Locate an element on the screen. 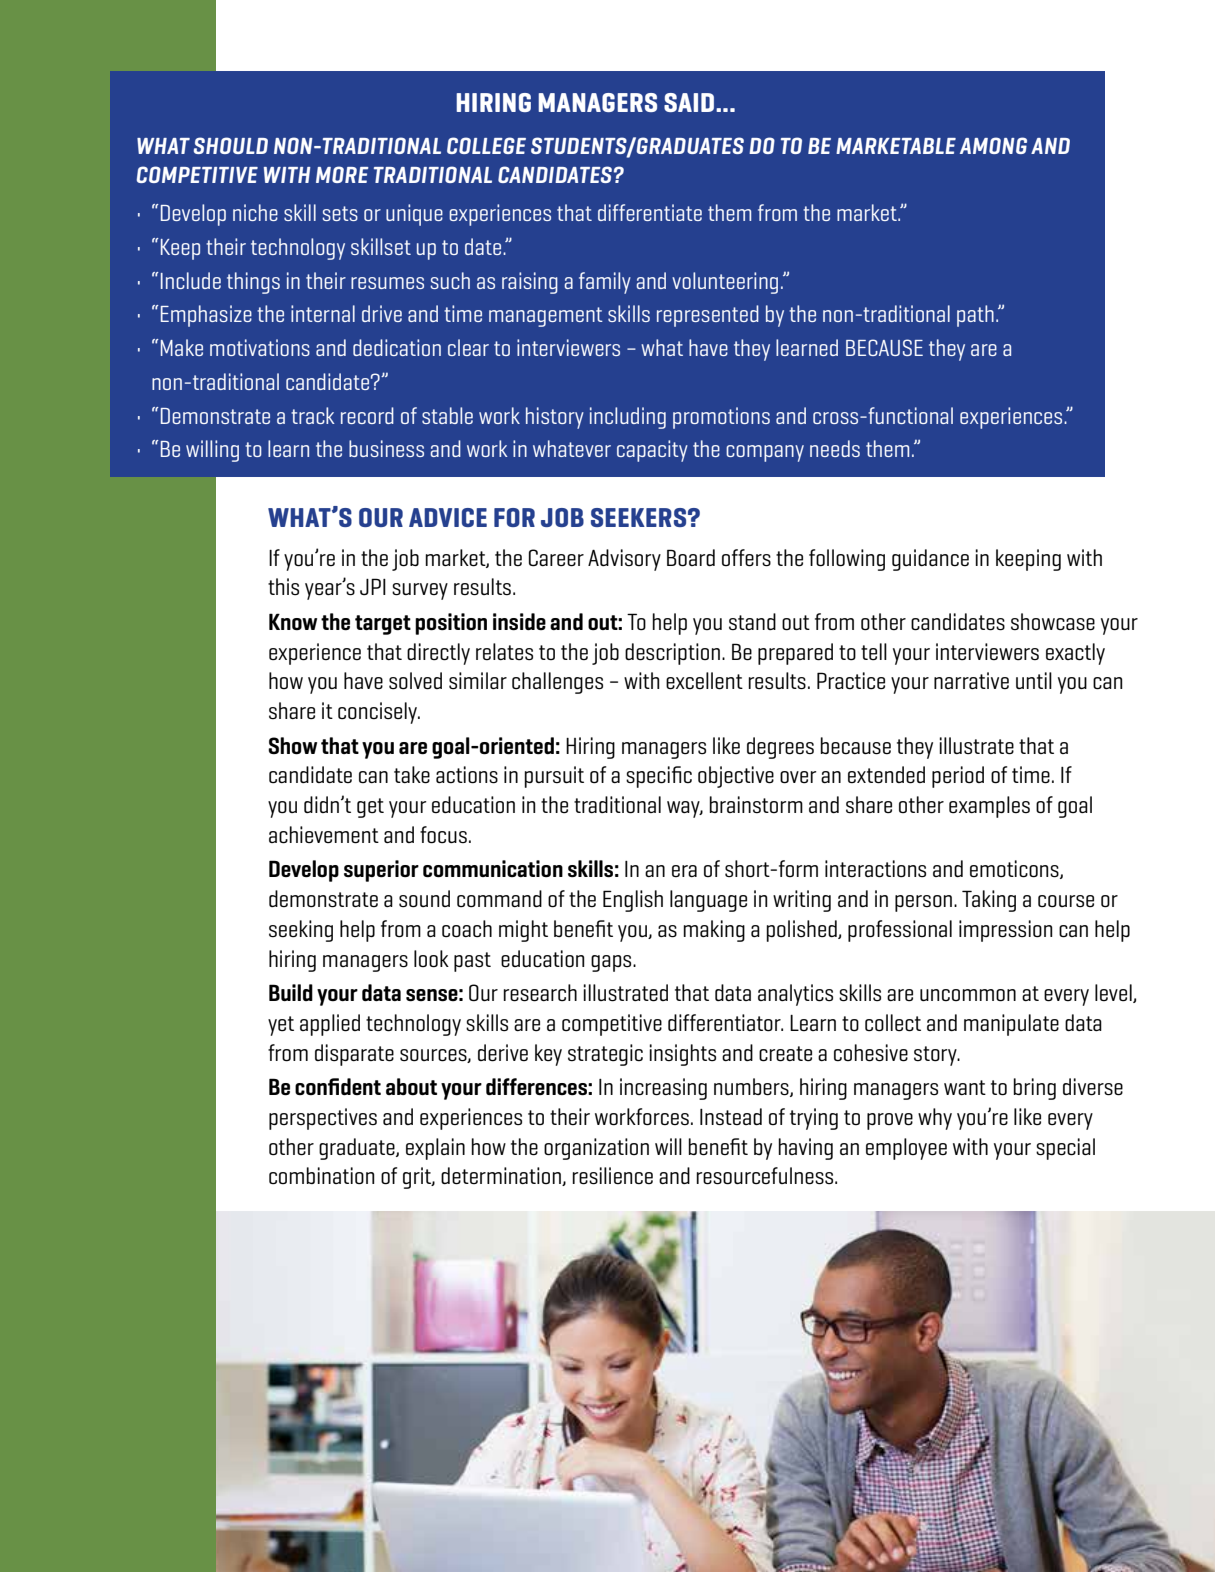 The image size is (1215, 1572). SHOULD is located at coordinates (231, 145).
